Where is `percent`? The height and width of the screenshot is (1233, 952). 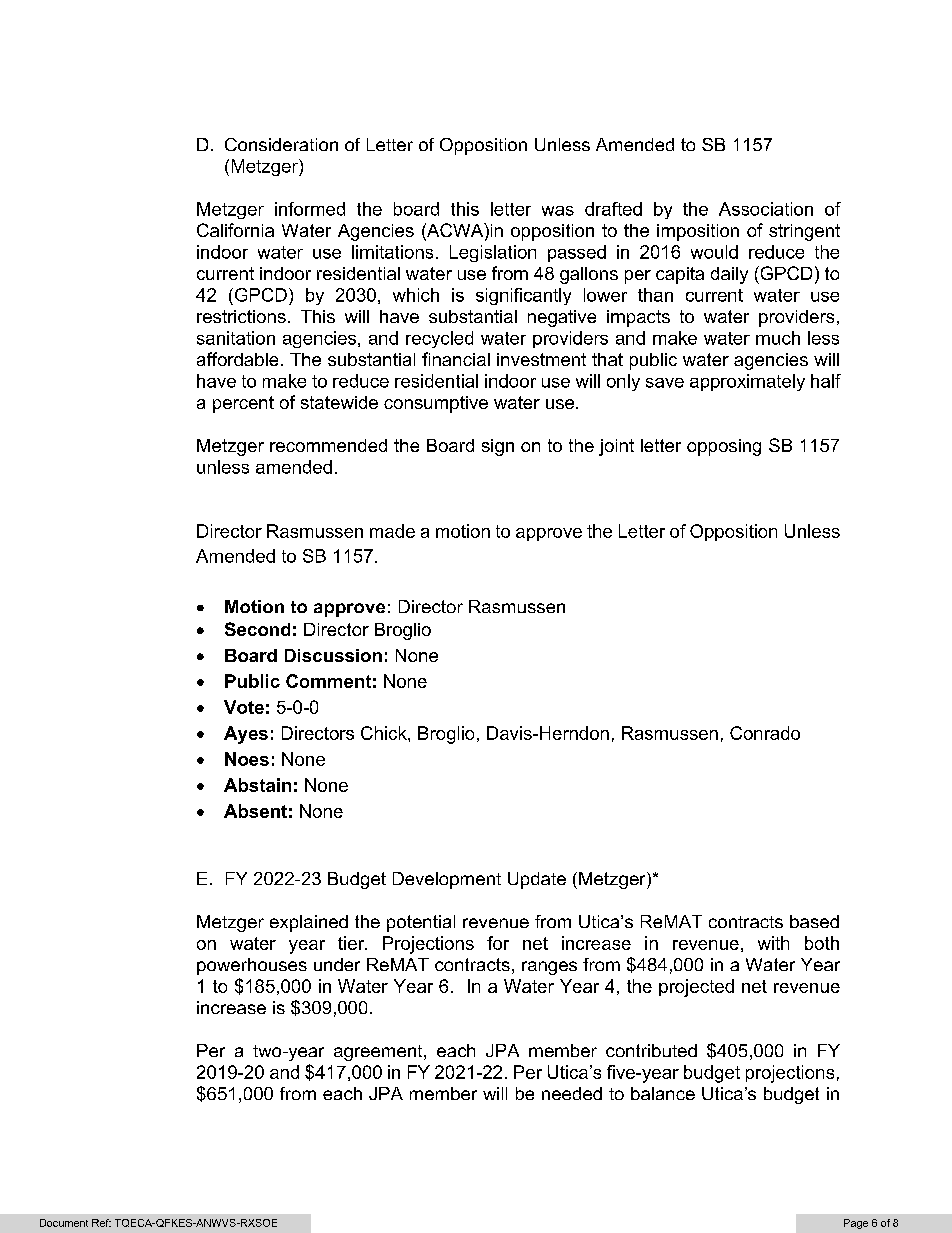
percent is located at coordinates (243, 404).
